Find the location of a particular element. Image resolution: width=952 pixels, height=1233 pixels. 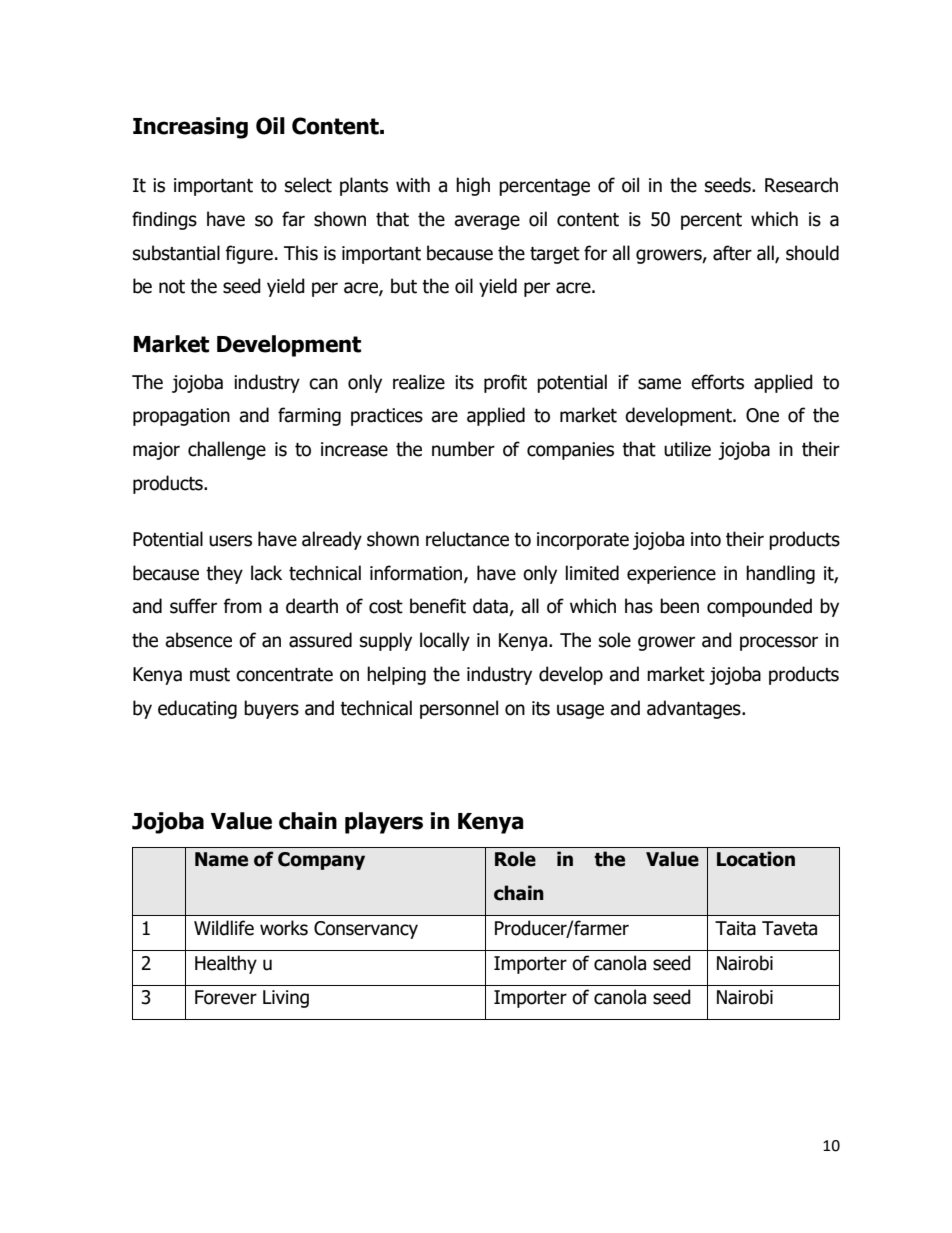

Increasing is located at coordinates (190, 128).
